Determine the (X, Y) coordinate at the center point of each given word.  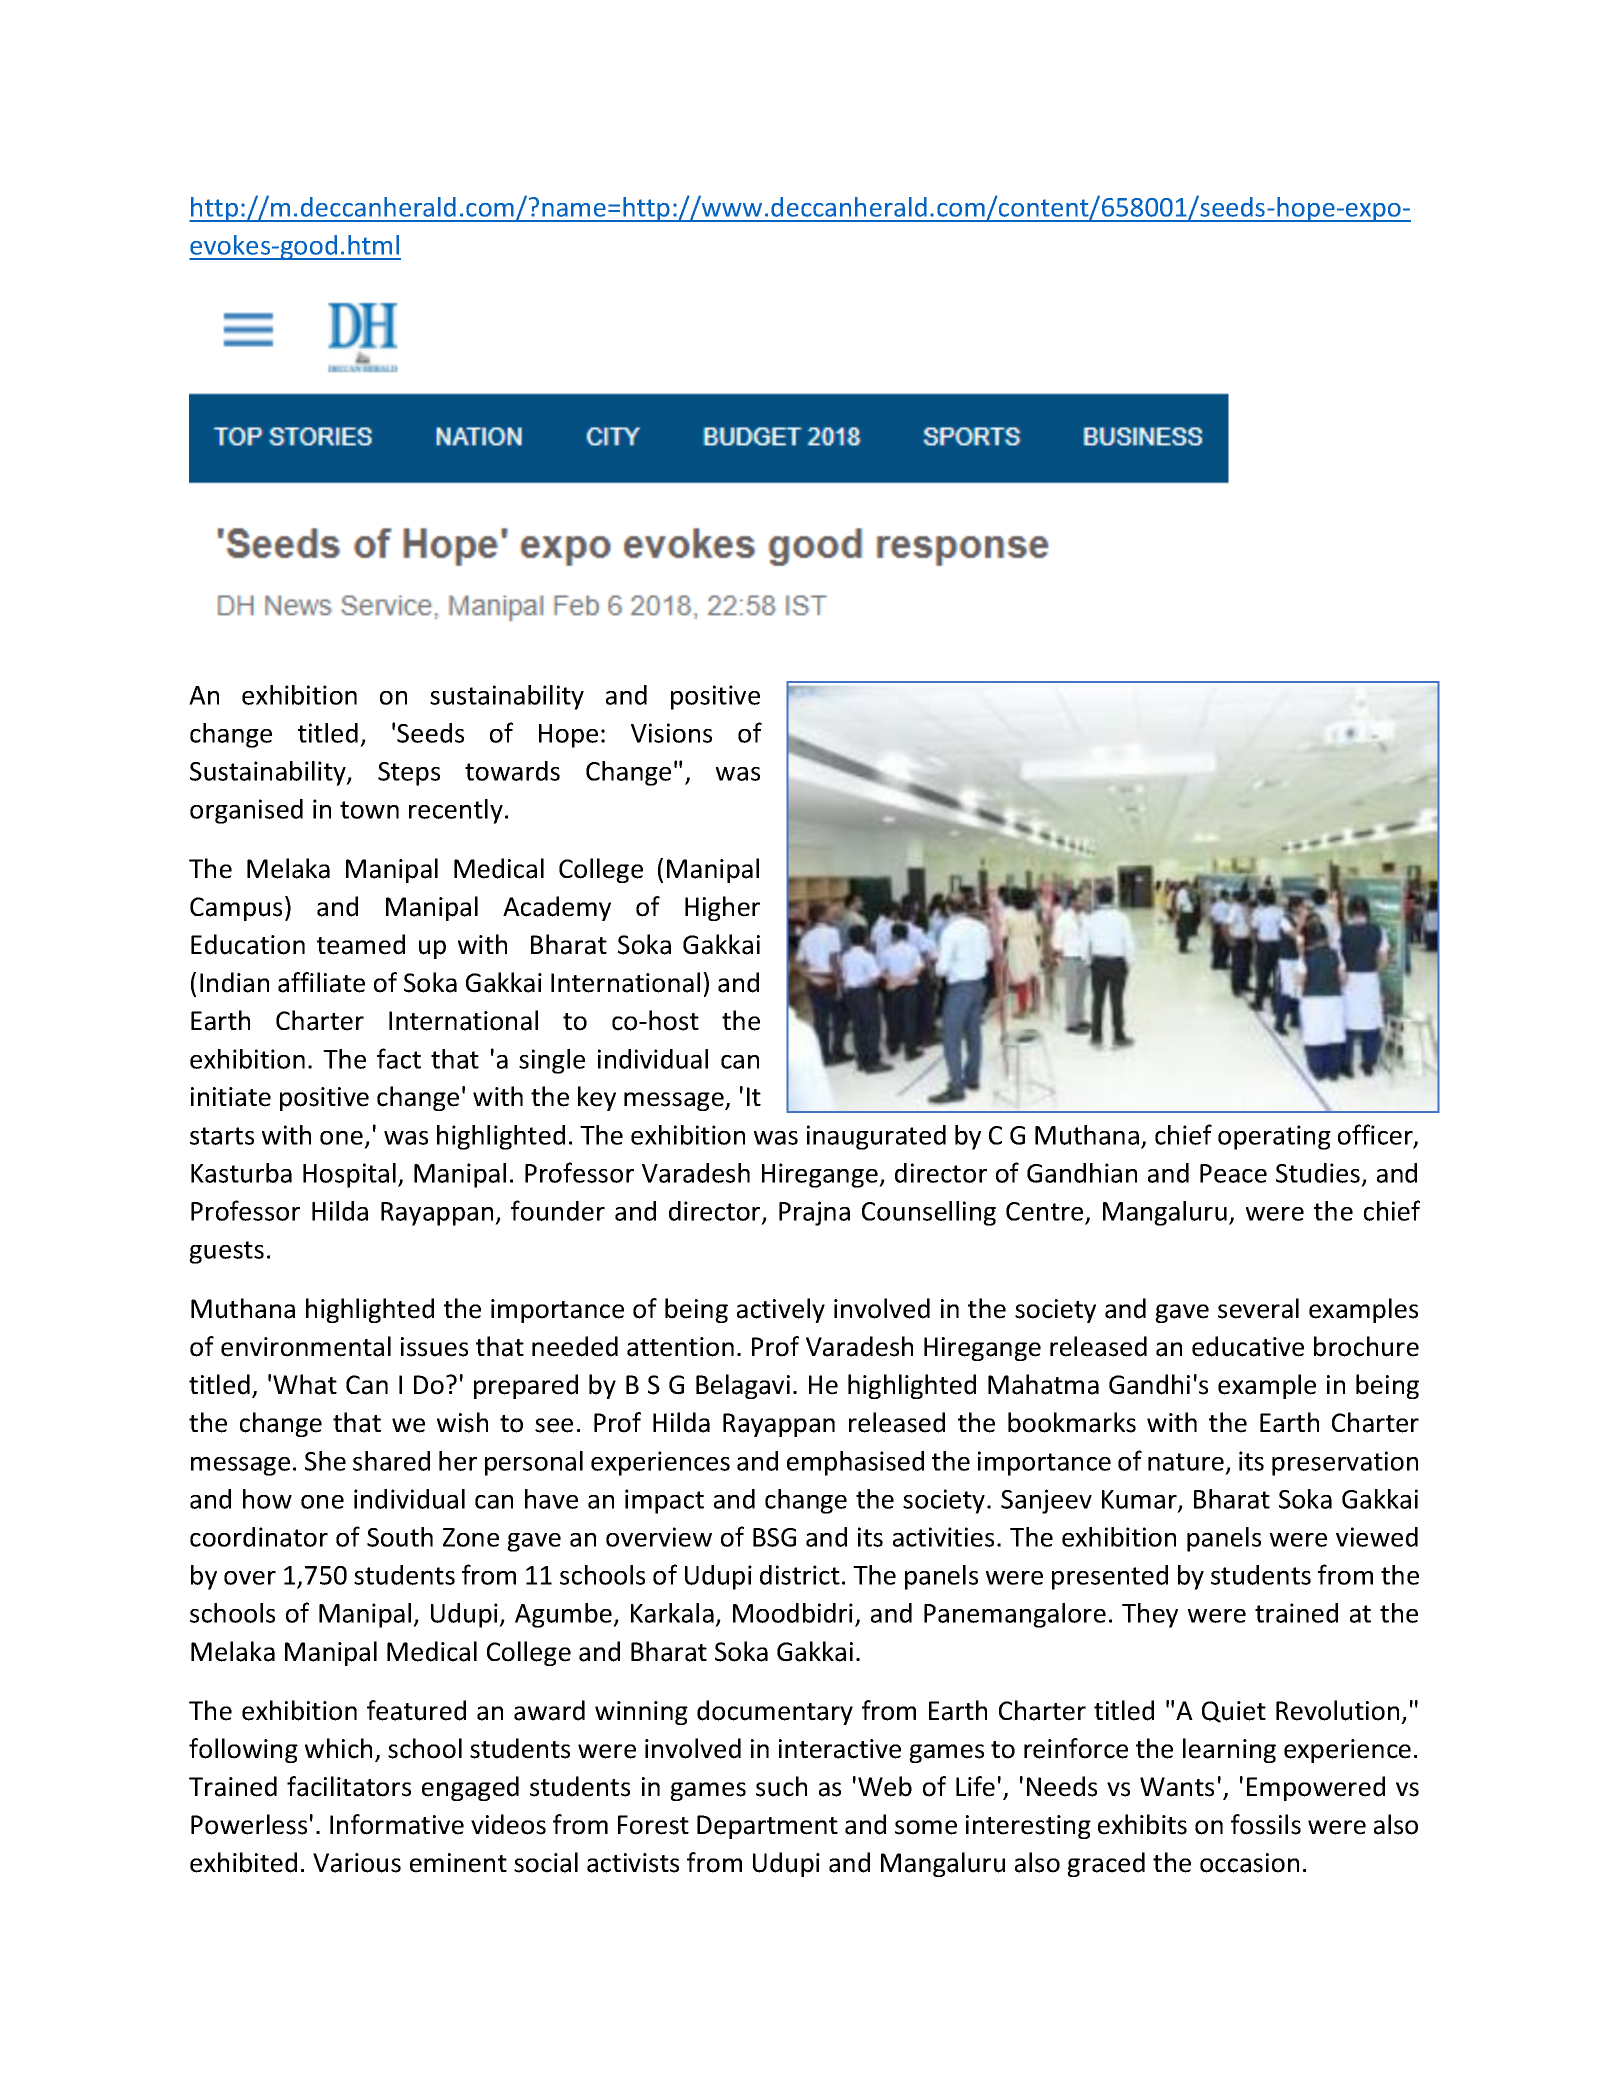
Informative (397, 1824)
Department (767, 1827)
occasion (1249, 1863)
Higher (722, 908)
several (1258, 1308)
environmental (306, 1346)
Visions (671, 733)
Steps (409, 774)
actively (781, 1310)
